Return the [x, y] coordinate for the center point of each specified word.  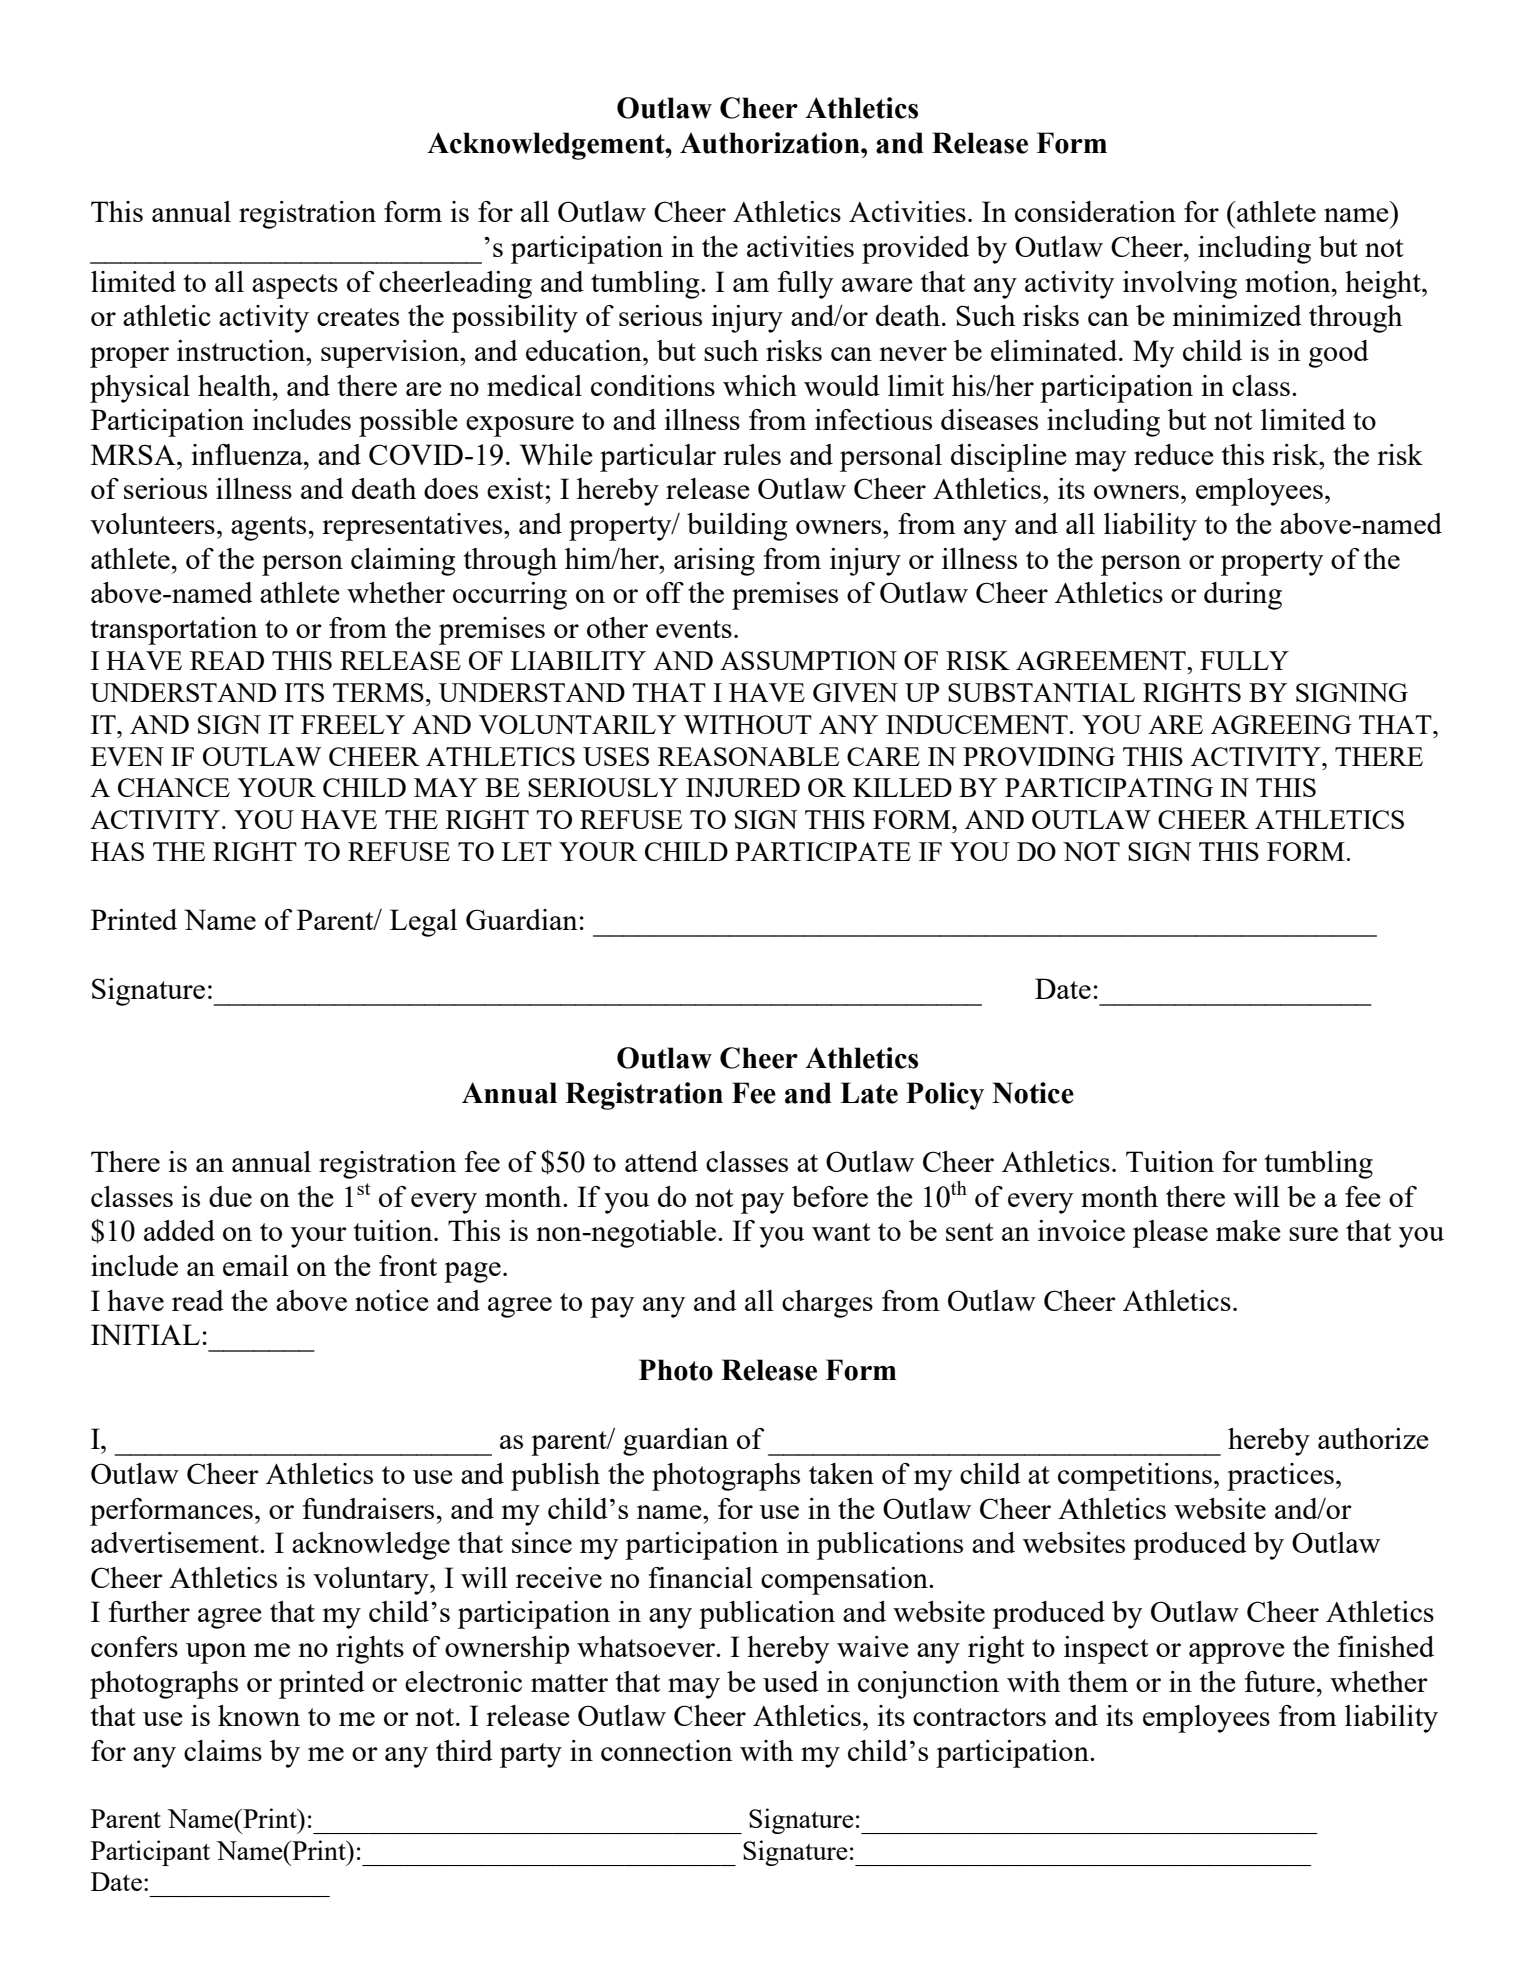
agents [268, 528]
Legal [423, 923]
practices [1280, 1477]
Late [869, 1093]
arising [714, 562]
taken [841, 1473]
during [1243, 596]
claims [223, 1750]
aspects [295, 286]
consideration [1095, 211]
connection [667, 1750]
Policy [945, 1096]
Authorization [771, 143]
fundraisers [368, 1508]
